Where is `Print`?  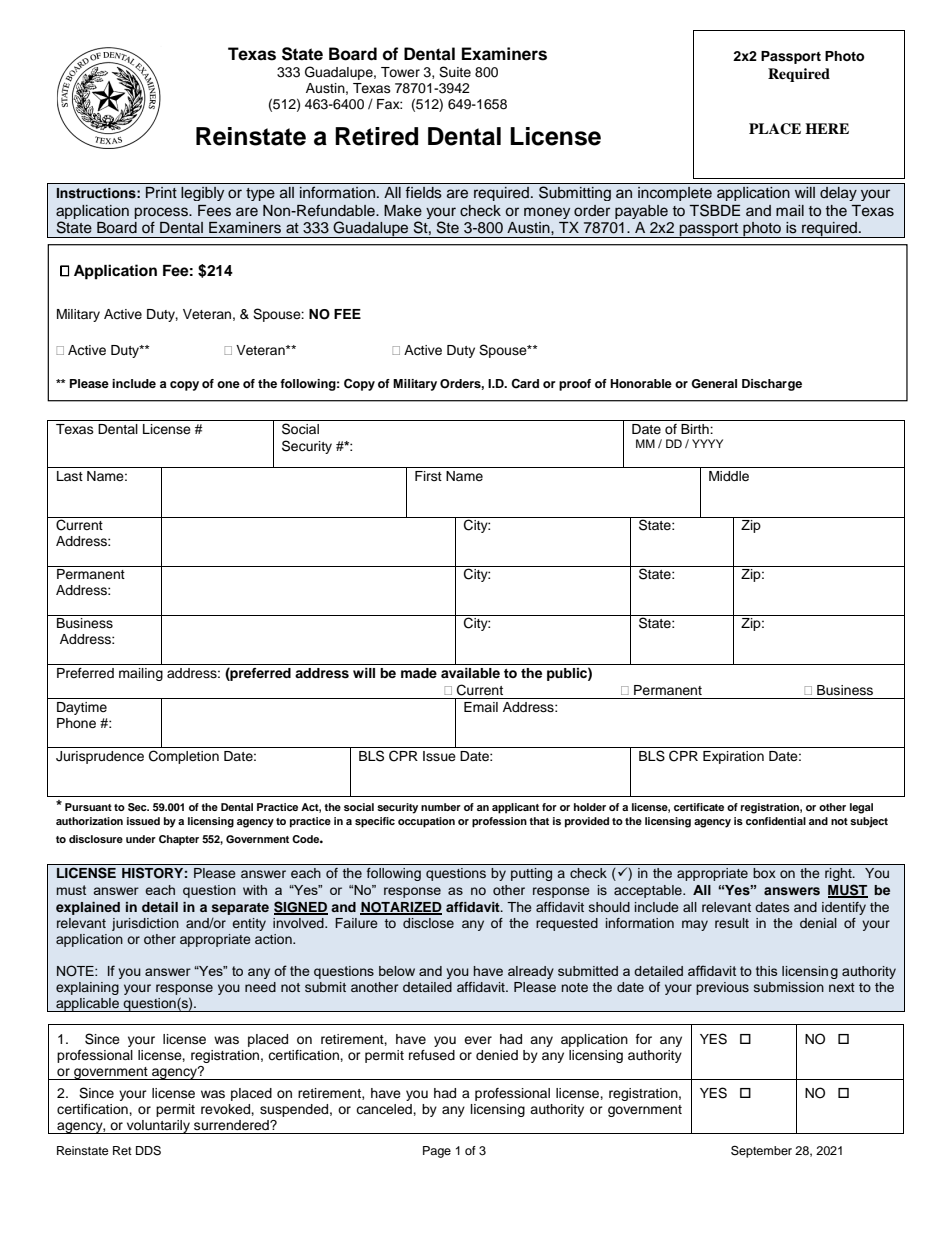
Print is located at coordinates (161, 192).
